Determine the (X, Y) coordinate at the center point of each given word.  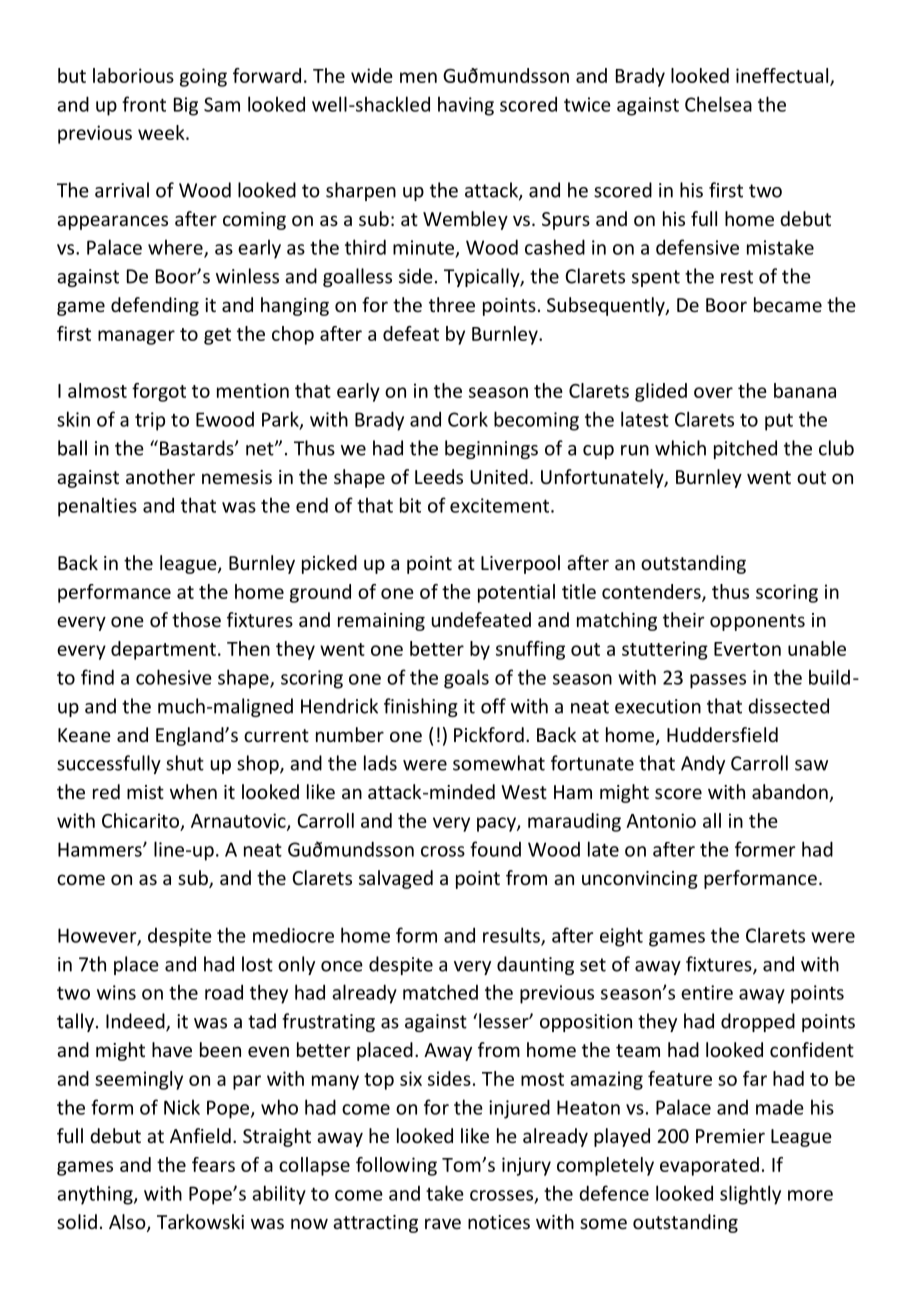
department (163, 650)
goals (466, 679)
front (144, 104)
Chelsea (718, 104)
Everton (747, 649)
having (466, 106)
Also (128, 1223)
